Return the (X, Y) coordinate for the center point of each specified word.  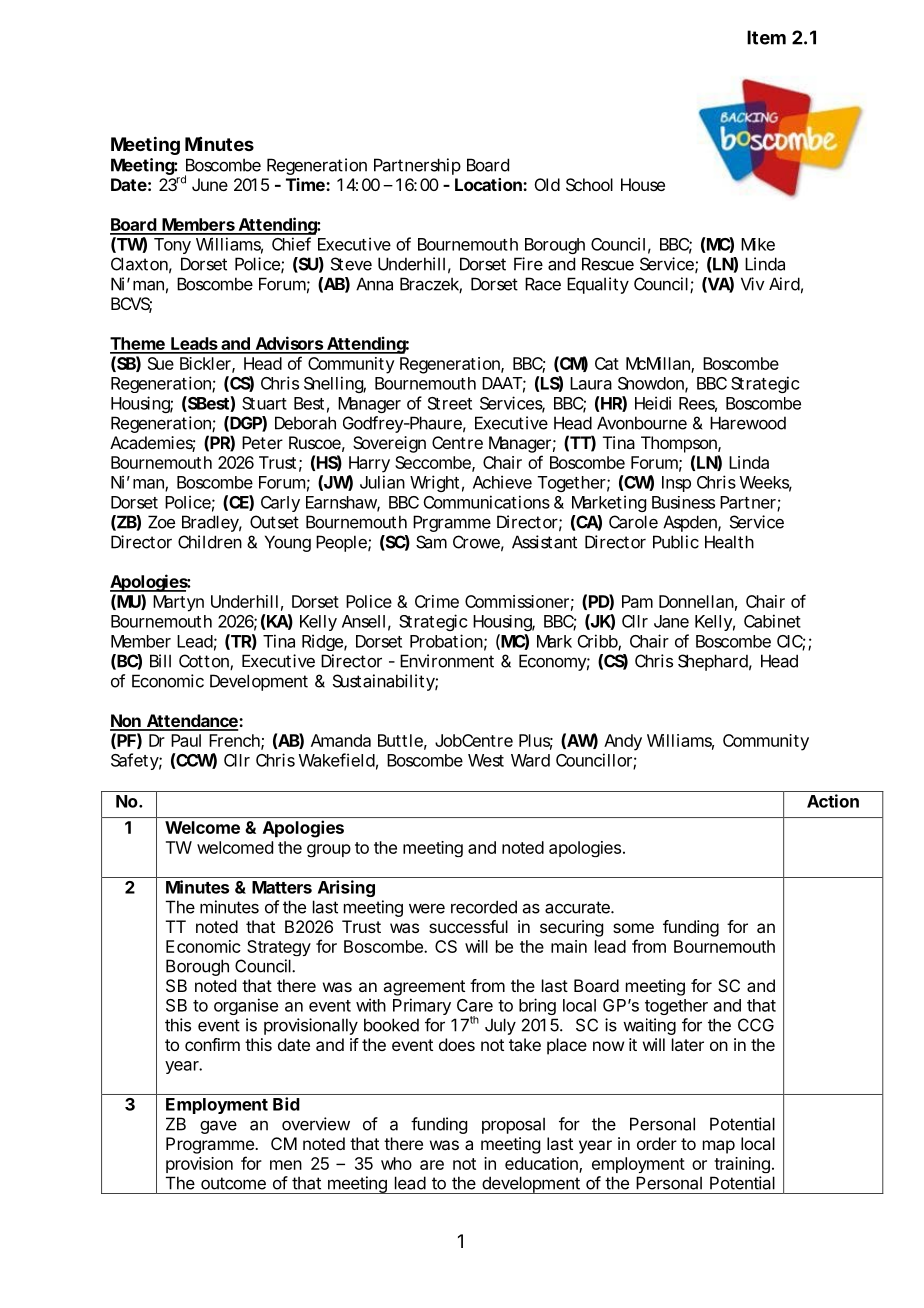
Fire (528, 264)
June (210, 184)
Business (683, 502)
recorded (484, 907)
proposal (513, 1125)
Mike (758, 244)
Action (833, 801)
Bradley (210, 523)
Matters (282, 887)
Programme (211, 1145)
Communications (487, 502)
